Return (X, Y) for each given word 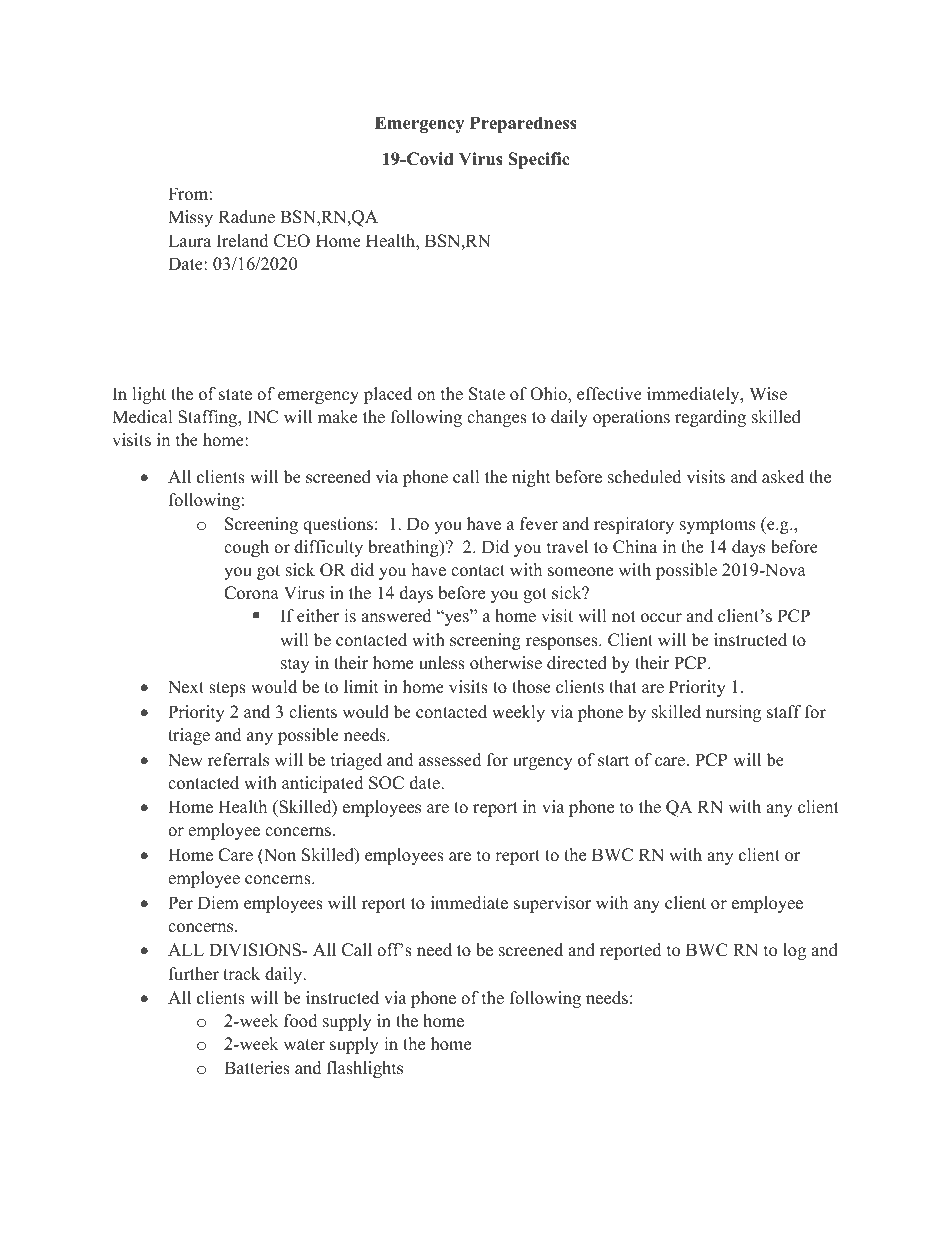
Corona (251, 593)
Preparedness (523, 124)
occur (661, 618)
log (794, 951)
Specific (539, 160)
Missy (190, 218)
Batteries (257, 1068)
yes (456, 619)
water (304, 1045)
